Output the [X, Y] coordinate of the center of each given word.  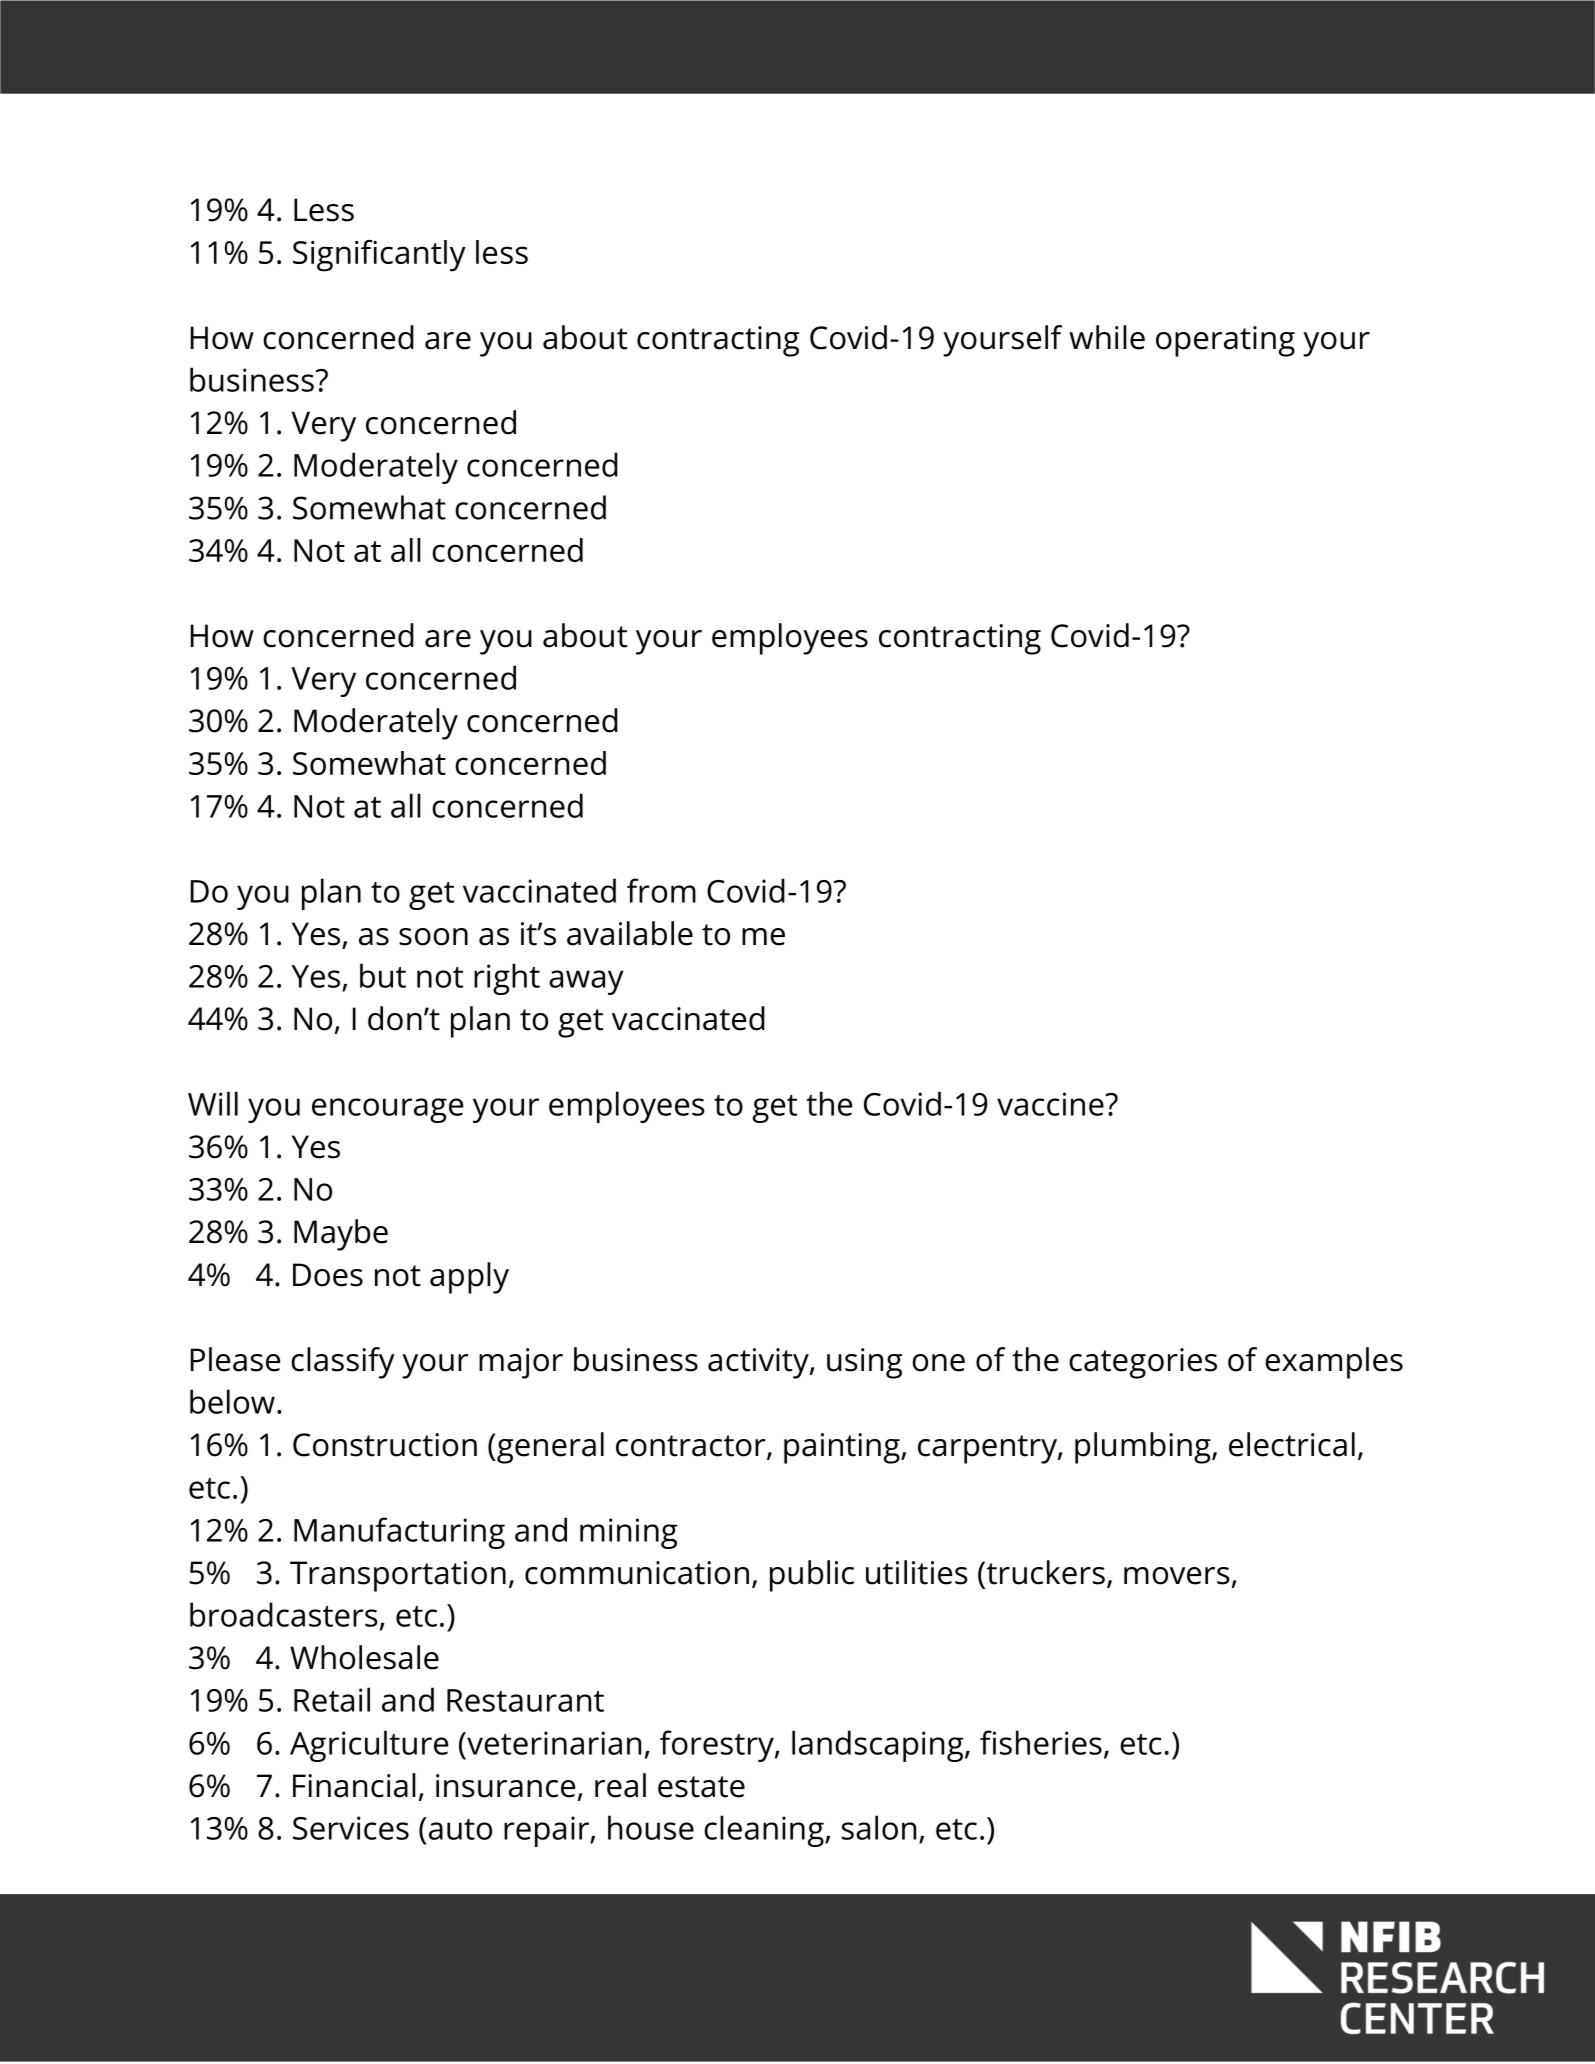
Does [328, 1275]
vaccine [1051, 1104]
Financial [354, 1785]
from [661, 890]
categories [1143, 1363]
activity [759, 1363]
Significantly [379, 256]
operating [1225, 341]
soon [433, 937]
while [1107, 337]
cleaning [765, 1831]
